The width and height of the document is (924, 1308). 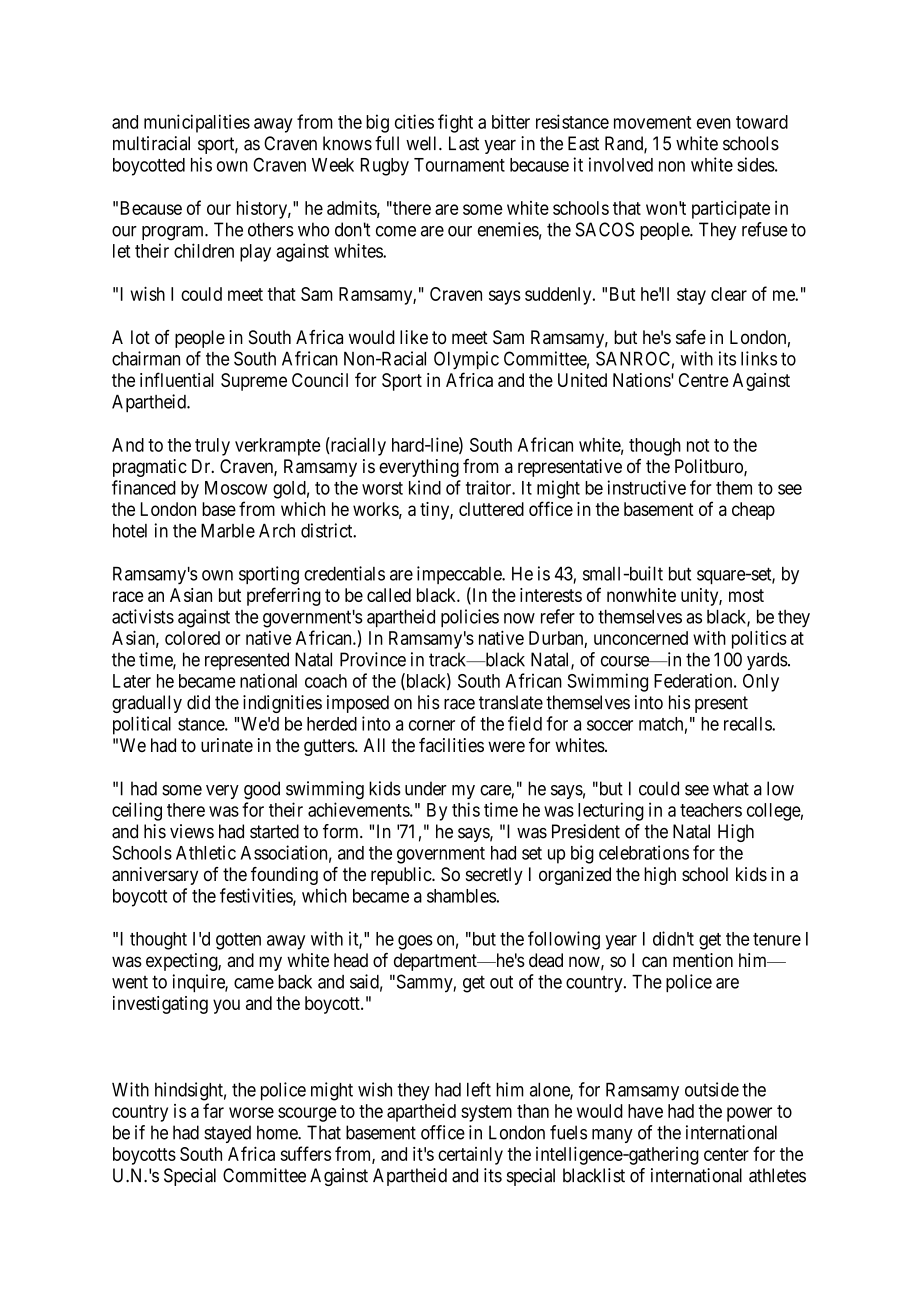 What do you see at coordinates (470, 1156) in the document?
I see `certainly` at bounding box center [470, 1156].
